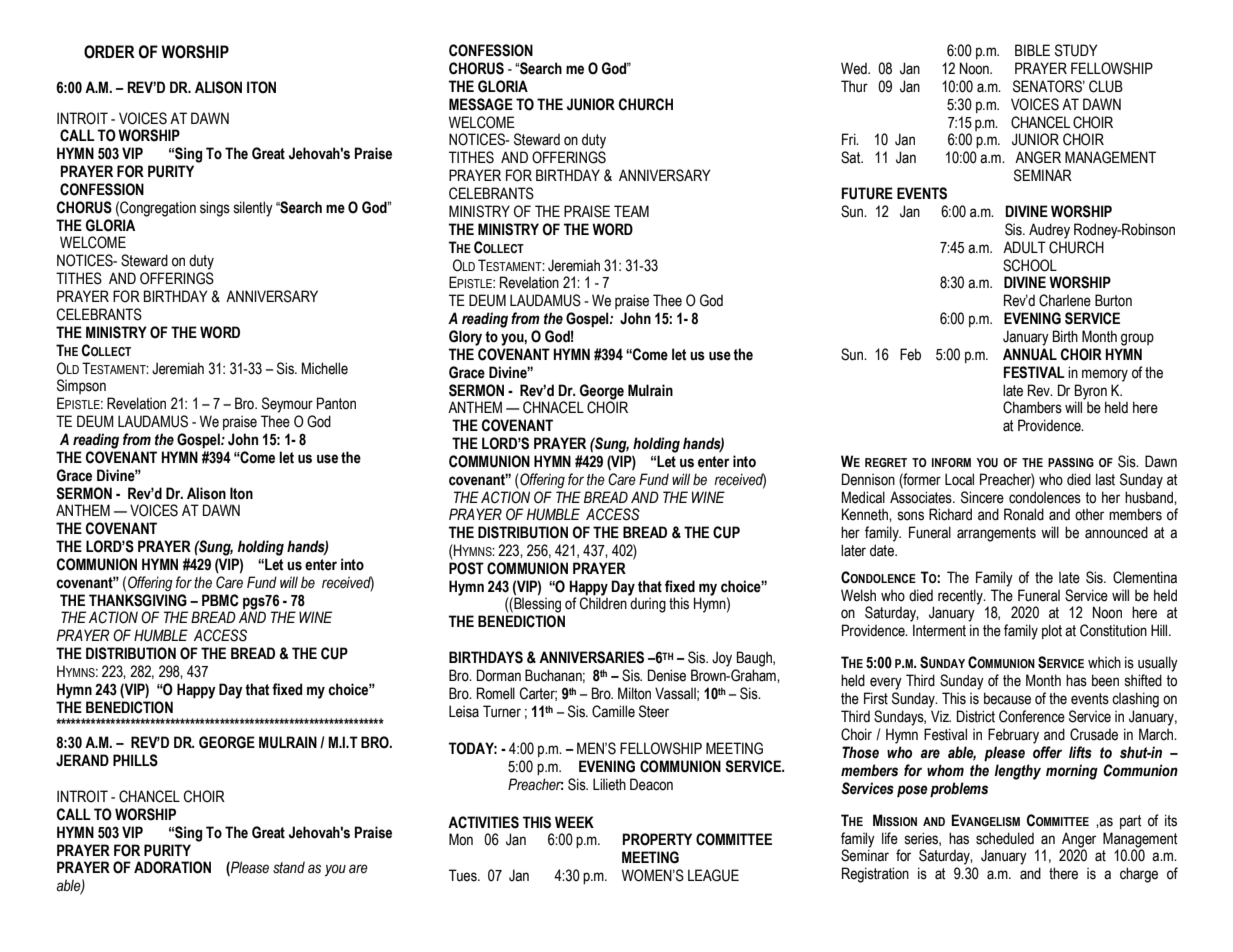  Describe the element at coordinates (287, 405) in the screenshot. I see `Seymour` at that location.
